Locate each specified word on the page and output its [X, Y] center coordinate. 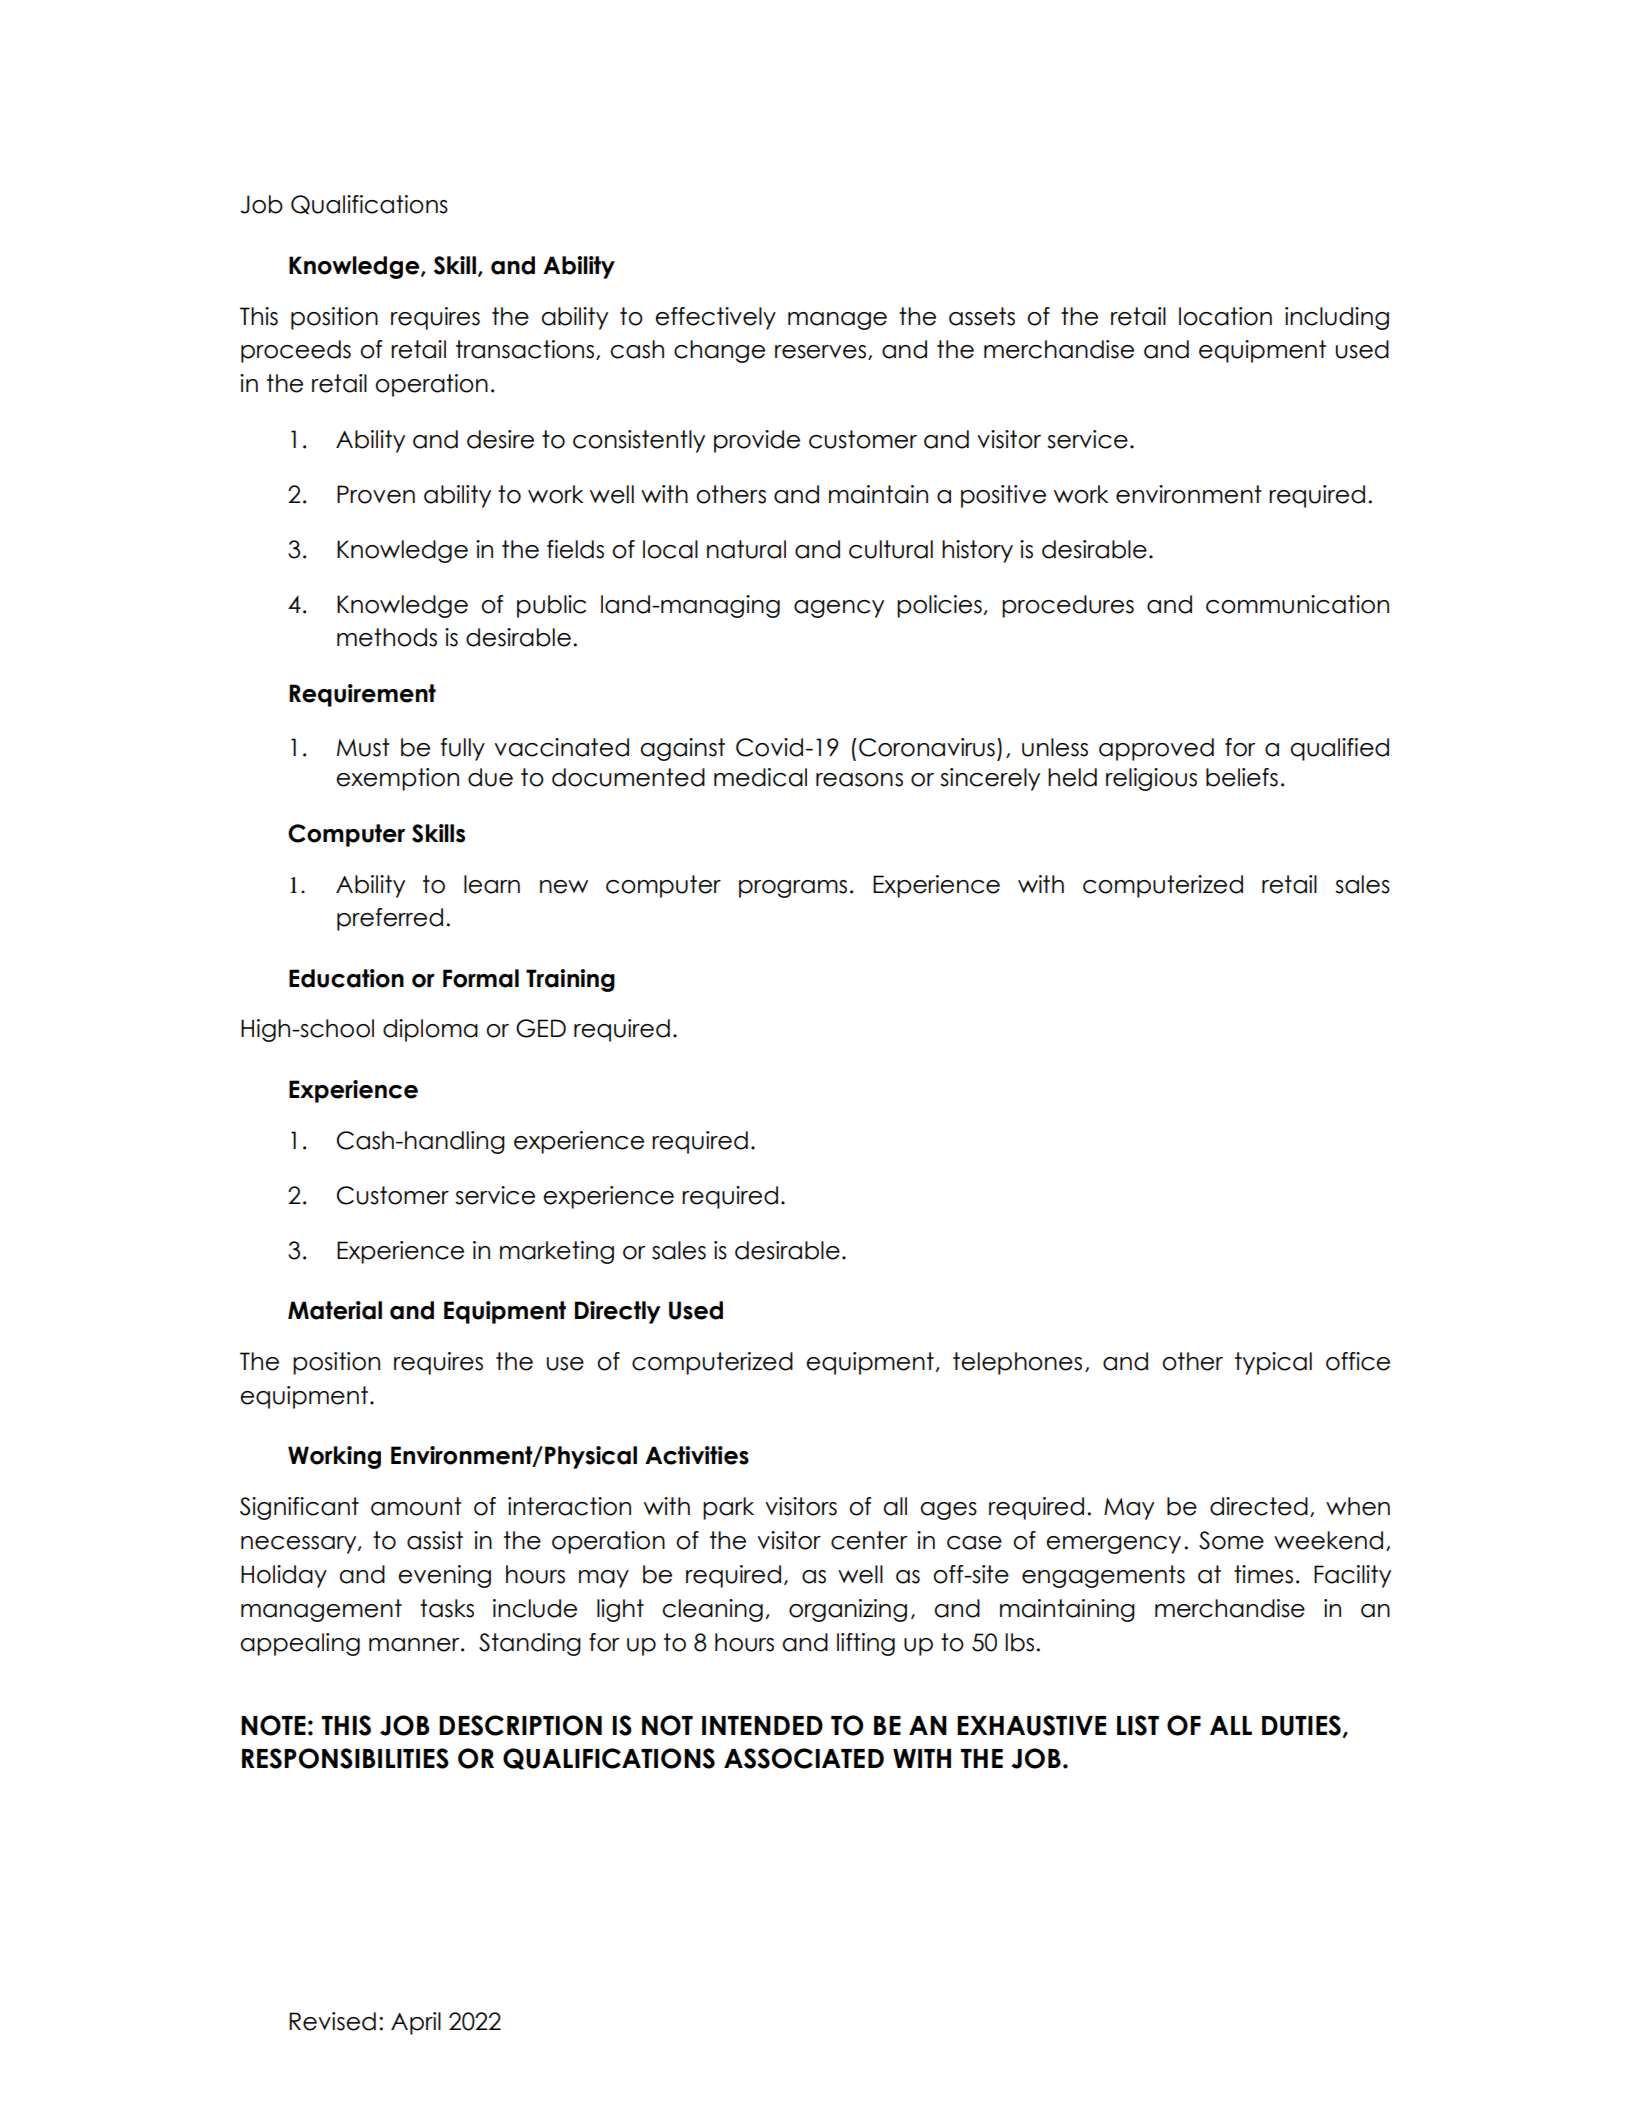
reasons [859, 780]
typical [1273, 1363]
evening [444, 1576]
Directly [618, 1312]
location [1225, 316]
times [1263, 1574]
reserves [820, 352]
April [416, 2023]
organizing [848, 1610]
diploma [430, 1030]
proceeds [296, 351]
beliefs [1242, 777]
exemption [397, 779]
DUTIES [1301, 1725]
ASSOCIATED [804, 1758]
